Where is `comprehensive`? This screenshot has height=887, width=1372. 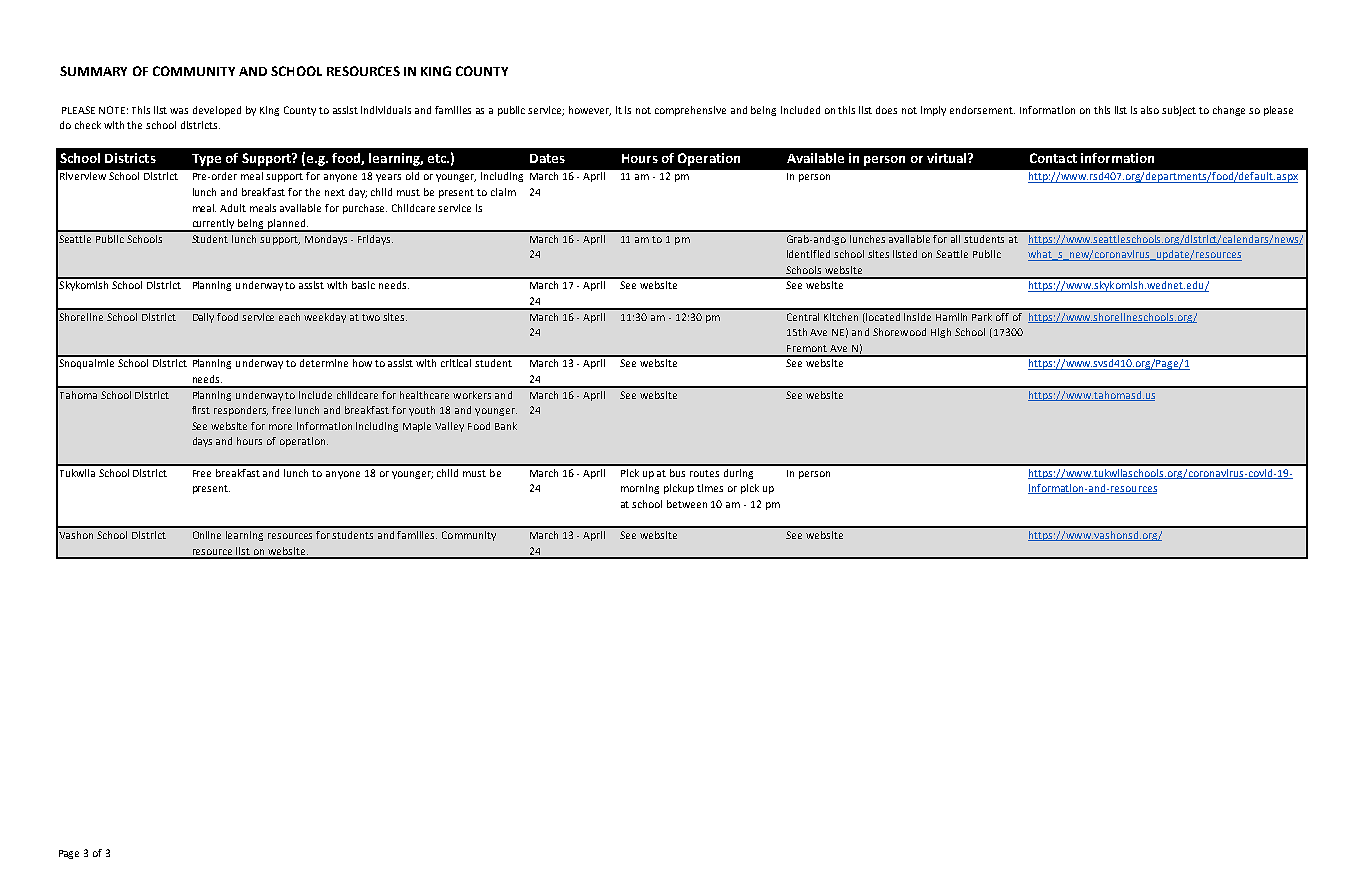
comprehensive is located at coordinates (690, 111).
